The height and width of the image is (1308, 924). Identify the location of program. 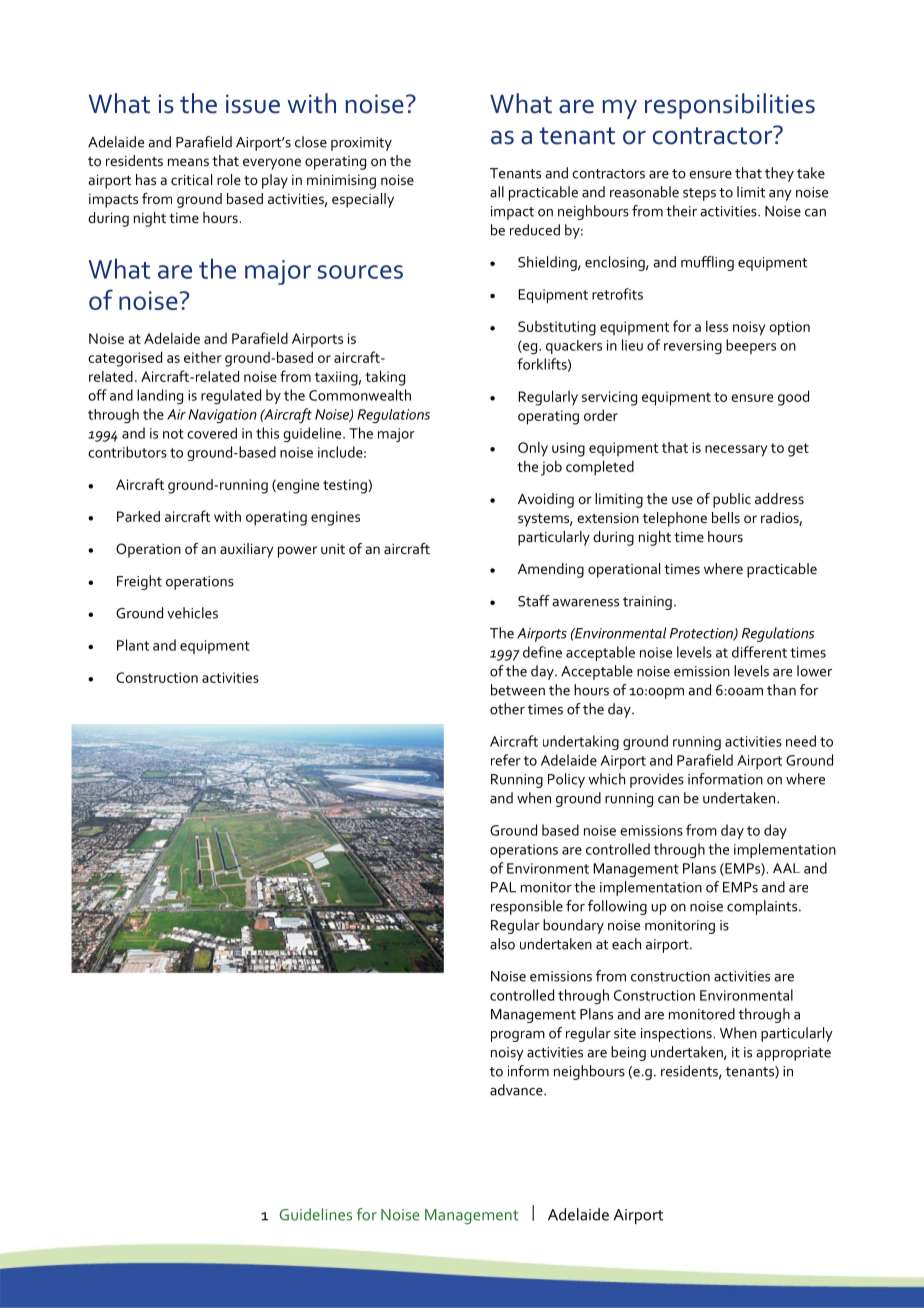
(518, 1036).
